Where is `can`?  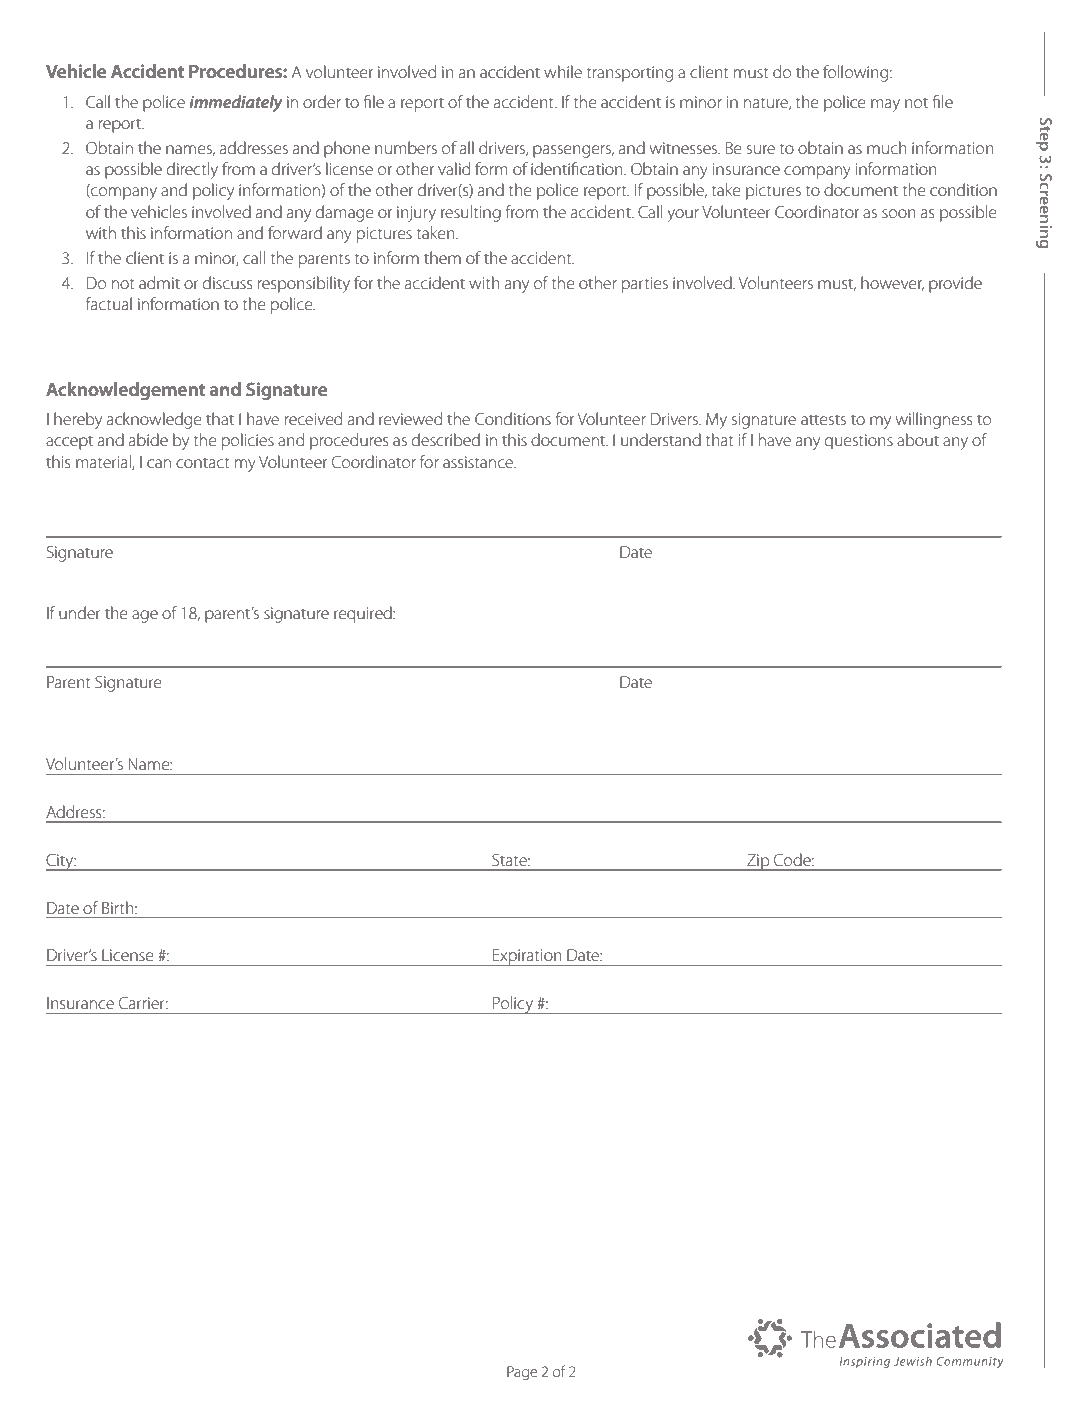
can is located at coordinates (159, 463).
